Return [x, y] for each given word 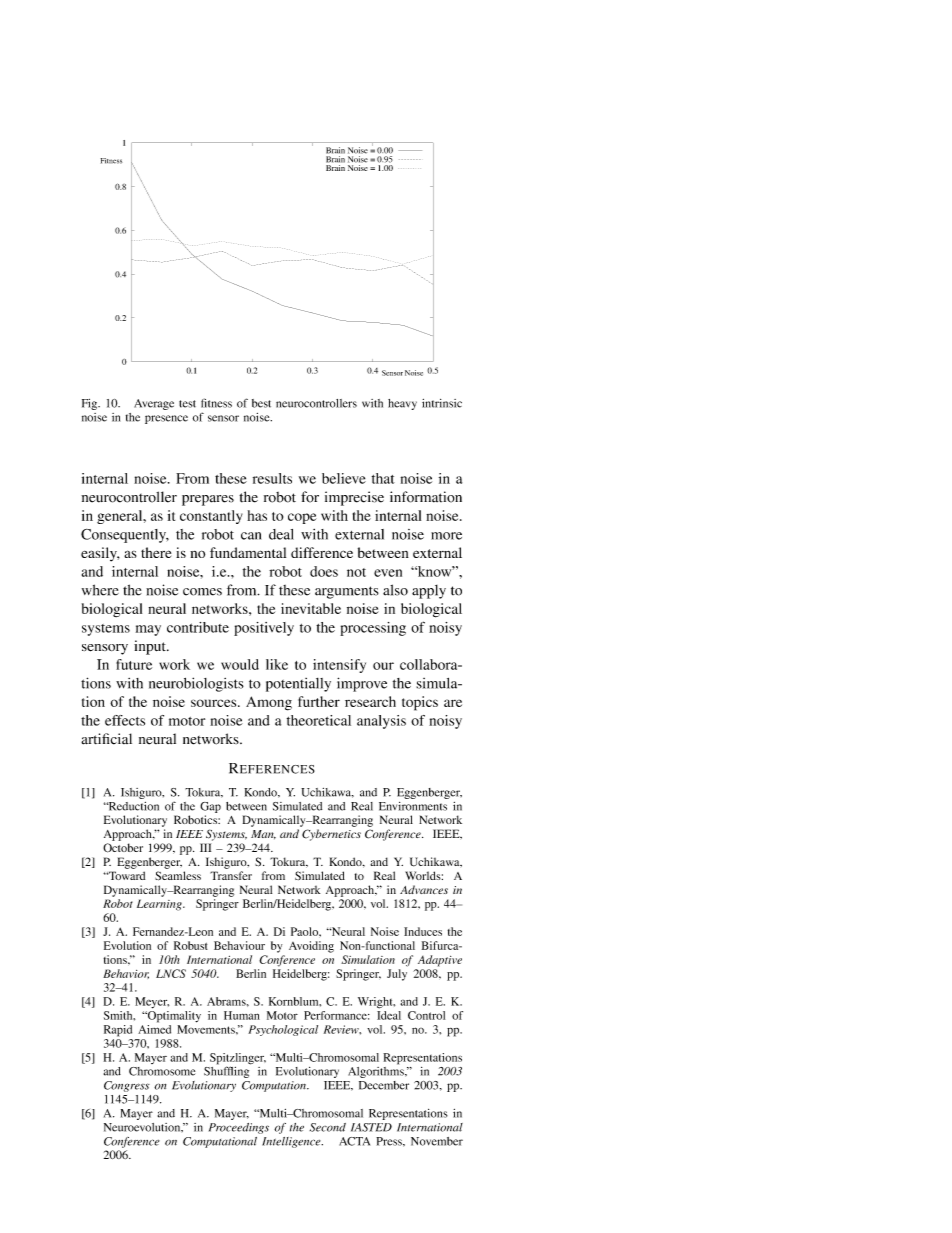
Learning [160, 905]
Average [154, 404]
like [277, 664]
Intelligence [292, 1142]
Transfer [231, 875]
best [261, 403]
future [134, 664]
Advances [424, 889]
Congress [127, 1086]
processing [373, 629]
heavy [402, 404]
